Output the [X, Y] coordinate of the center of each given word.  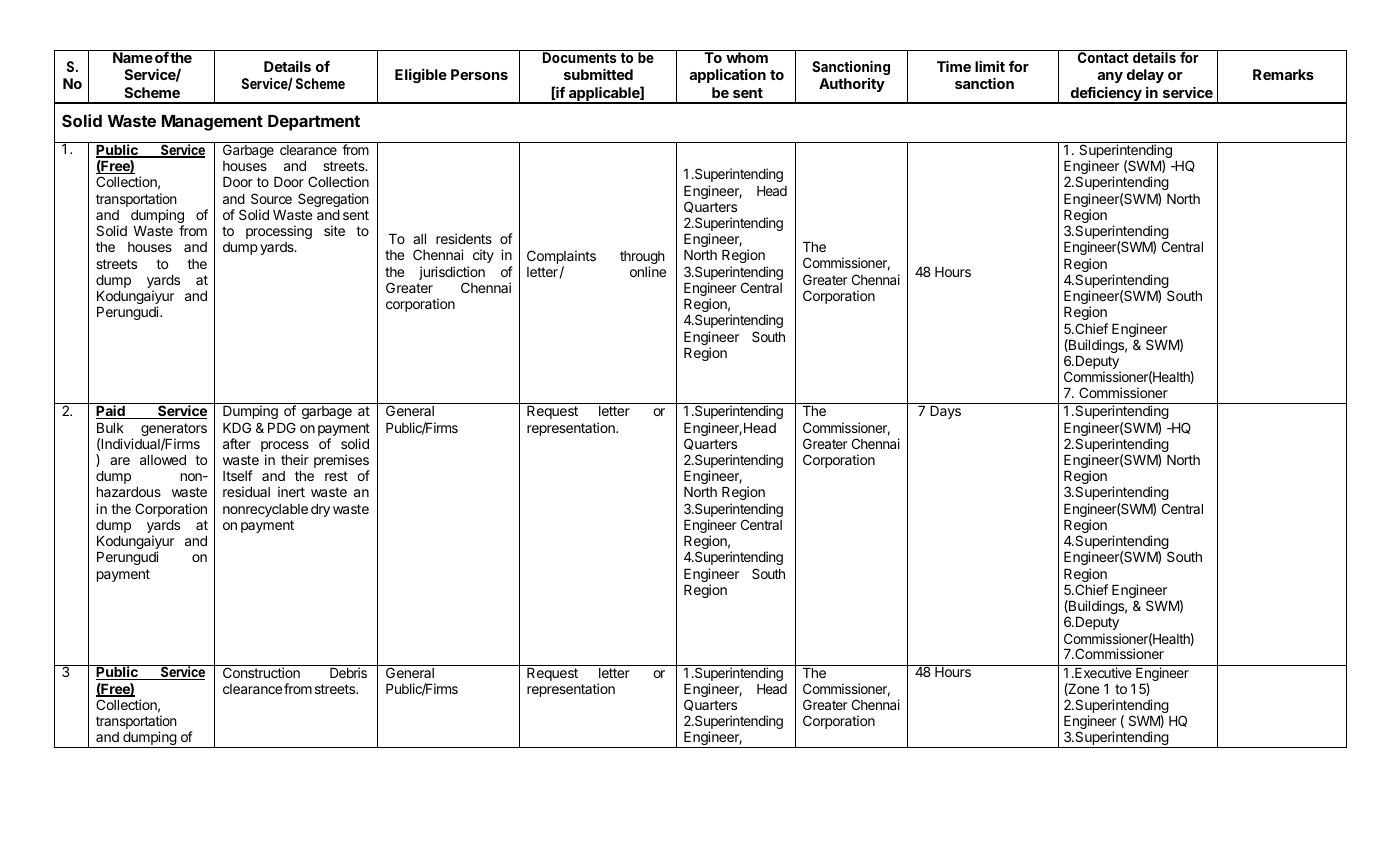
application [727, 76]
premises [342, 462]
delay [1145, 76]
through [642, 259]
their [295, 459]
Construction [261, 671]
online [648, 271]
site [334, 230]
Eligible [421, 76]
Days [945, 412]
